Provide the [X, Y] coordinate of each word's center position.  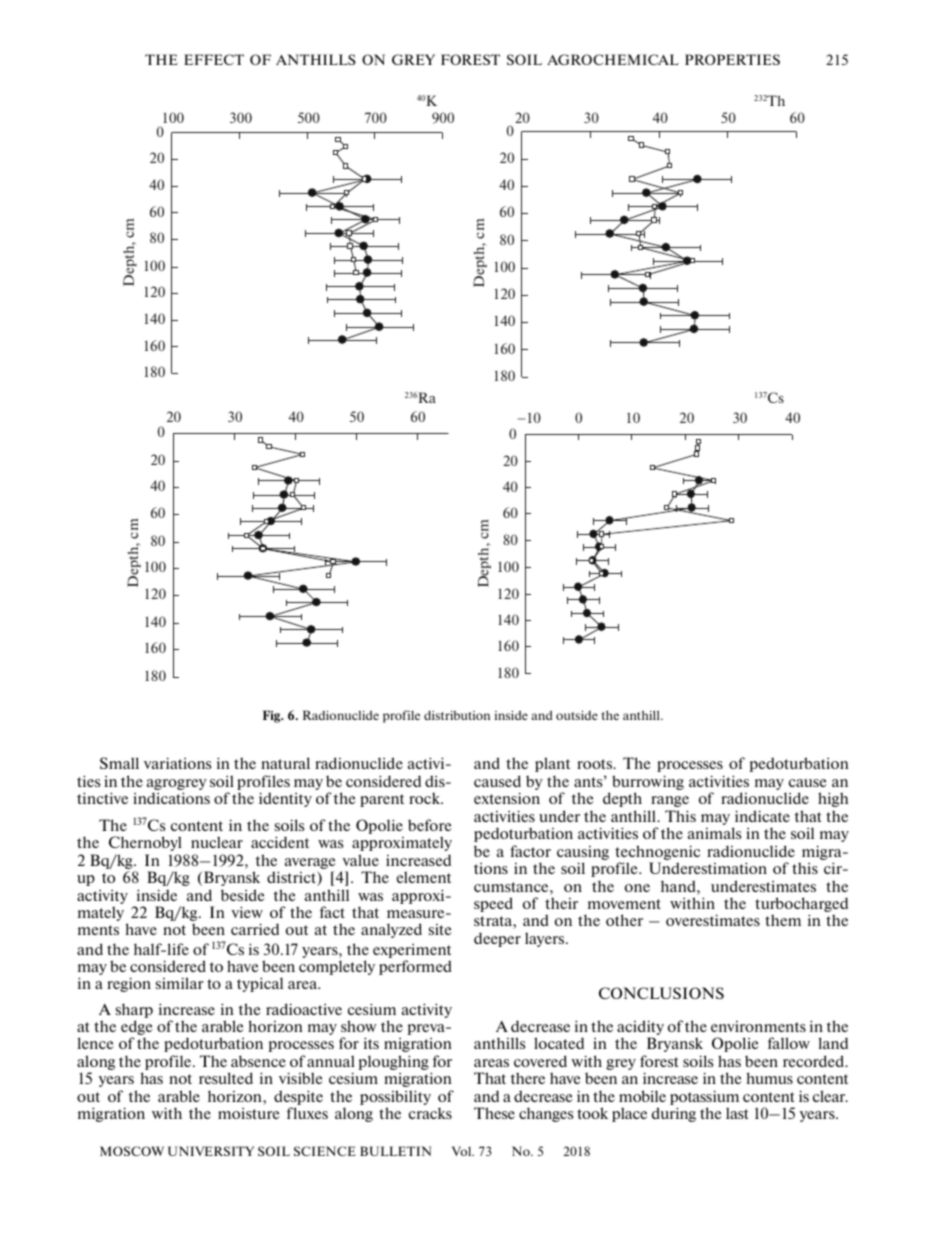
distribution [457, 715]
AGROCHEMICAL [613, 59]
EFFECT [214, 59]
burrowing [648, 784]
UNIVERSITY [211, 1151]
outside [577, 715]
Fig [273, 716]
